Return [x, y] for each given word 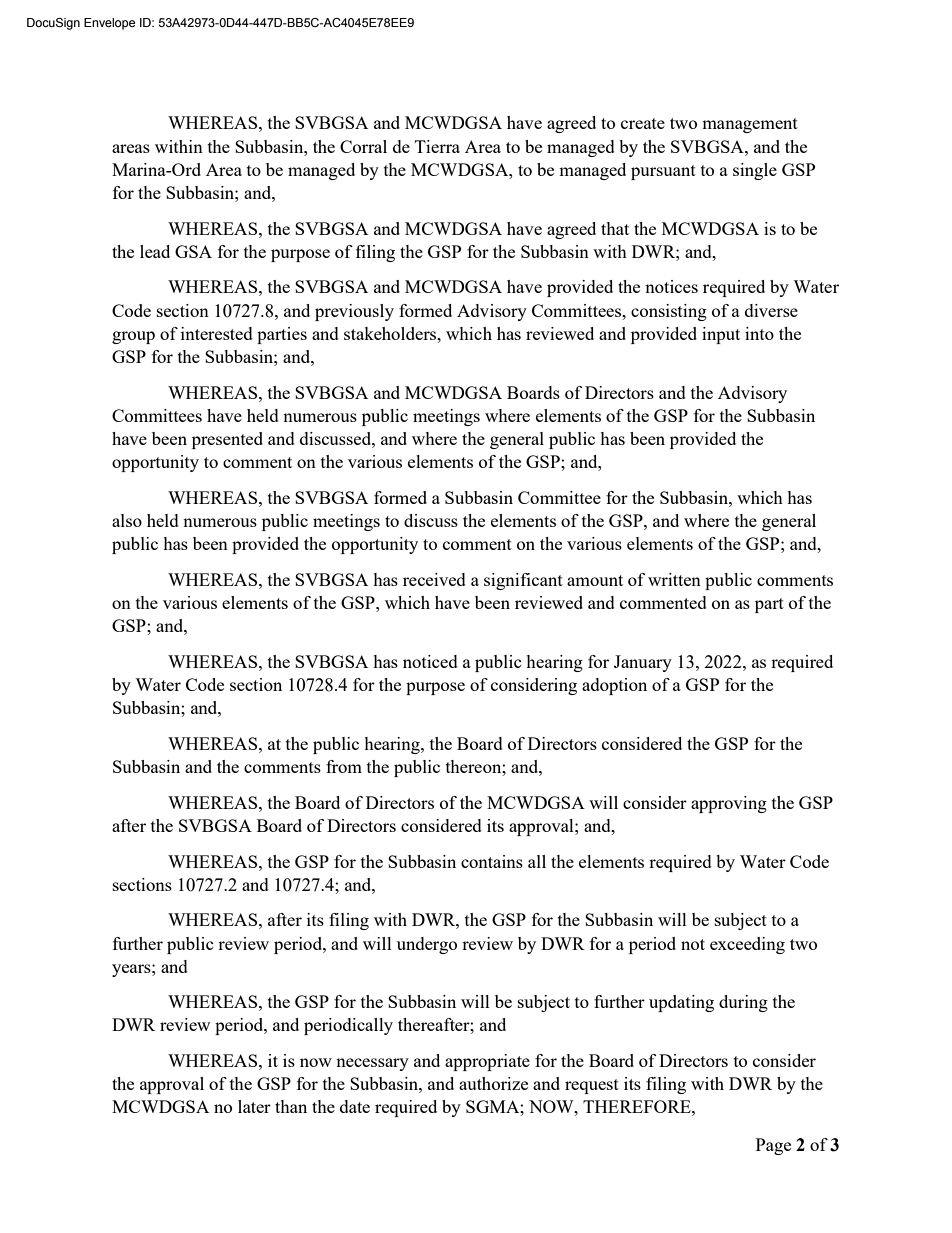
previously [354, 312]
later [254, 1106]
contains [492, 861]
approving [729, 804]
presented [227, 440]
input [721, 335]
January [643, 663]
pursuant [663, 172]
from [344, 766]
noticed [430, 661]
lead [155, 251]
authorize [493, 1083]
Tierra [437, 146]
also [127, 520]
